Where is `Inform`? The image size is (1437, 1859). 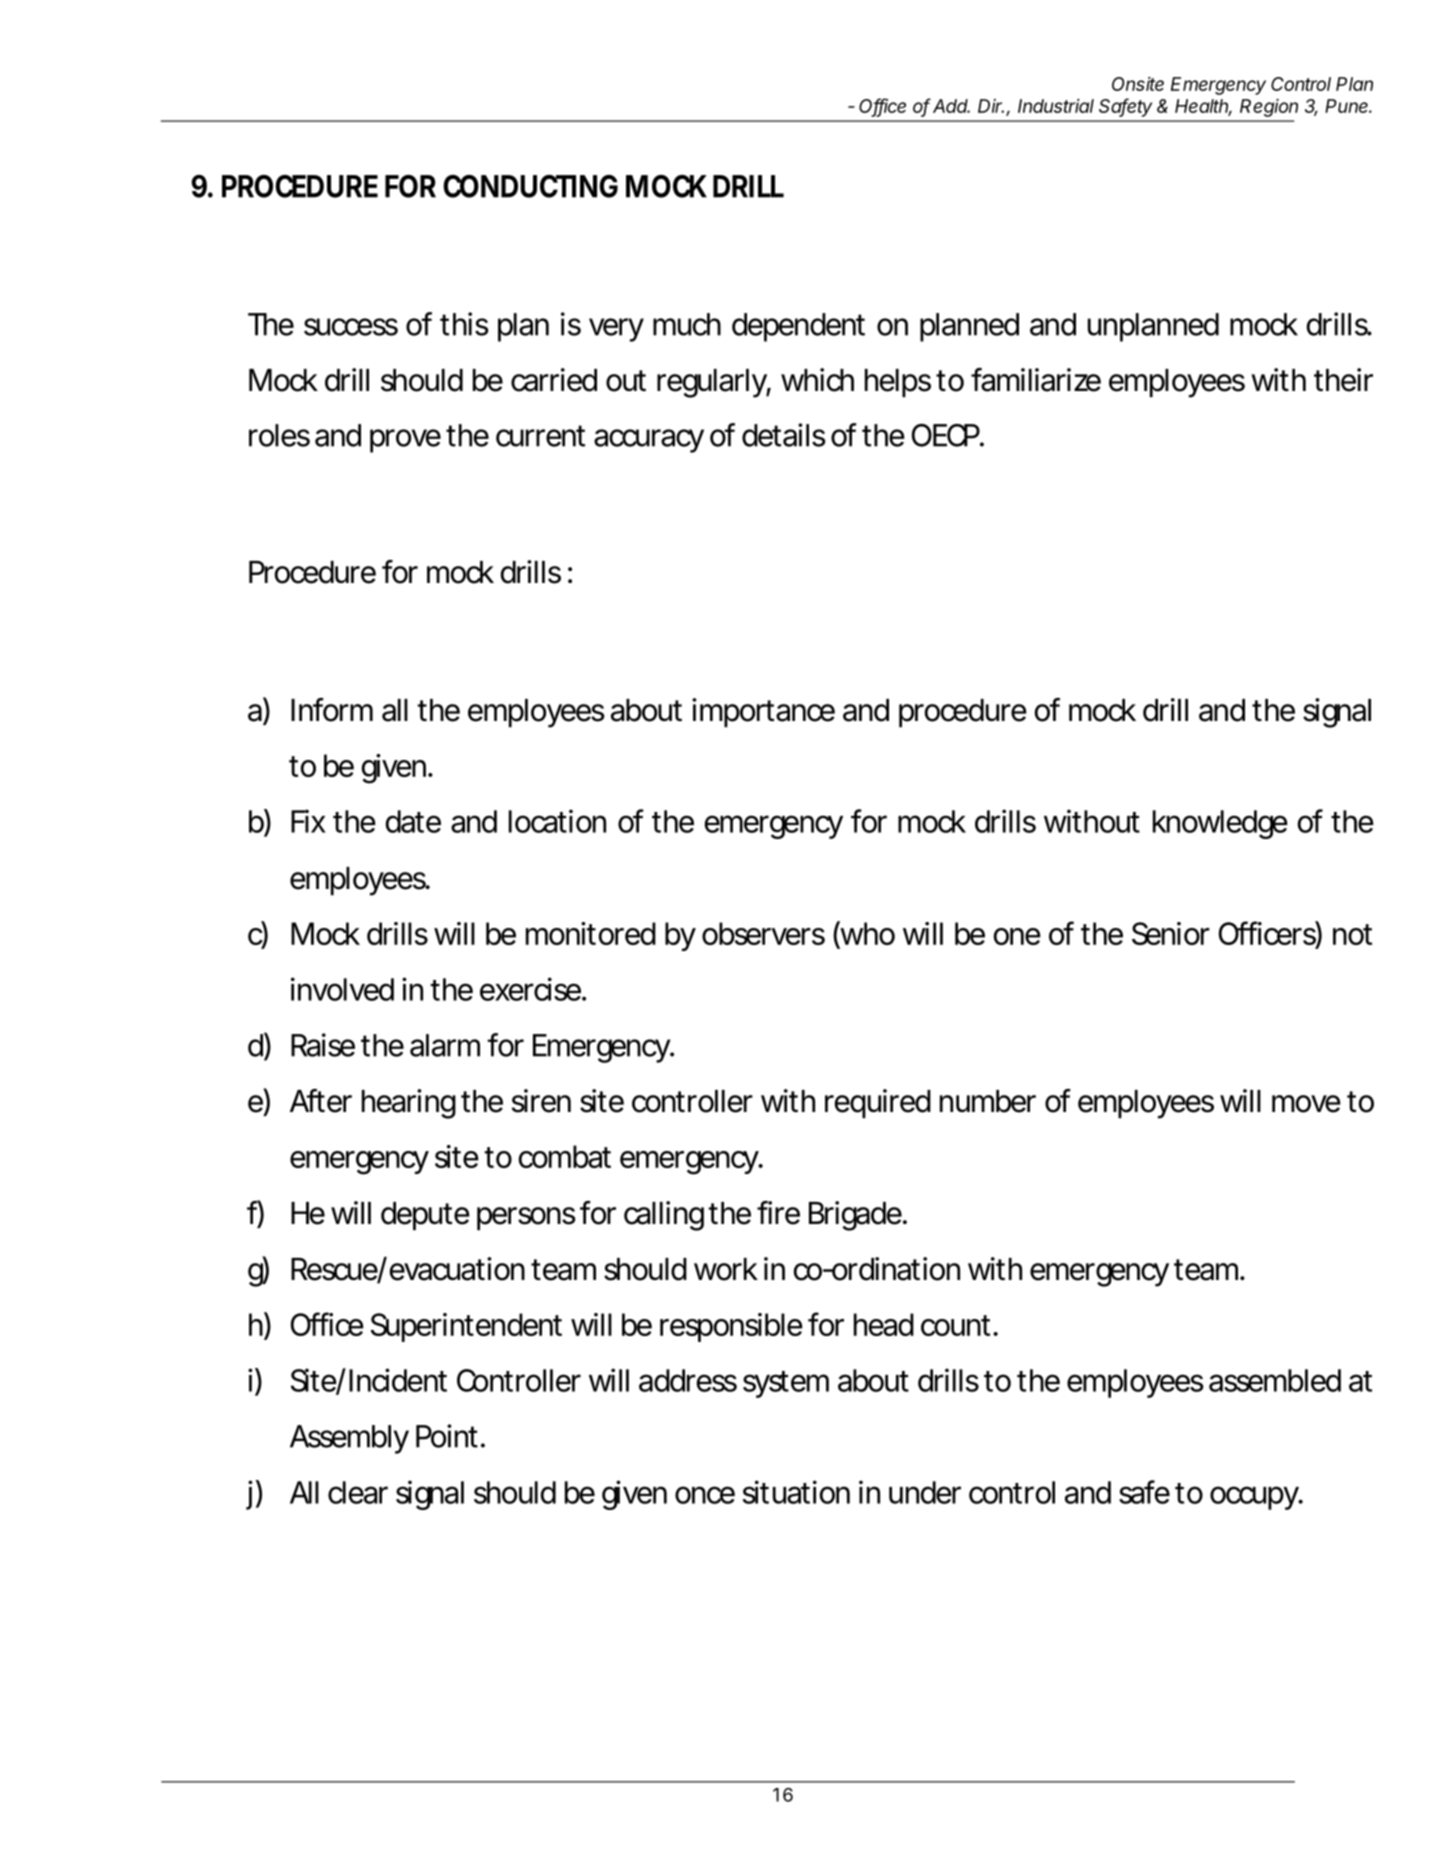 Inform is located at coordinates (332, 710).
